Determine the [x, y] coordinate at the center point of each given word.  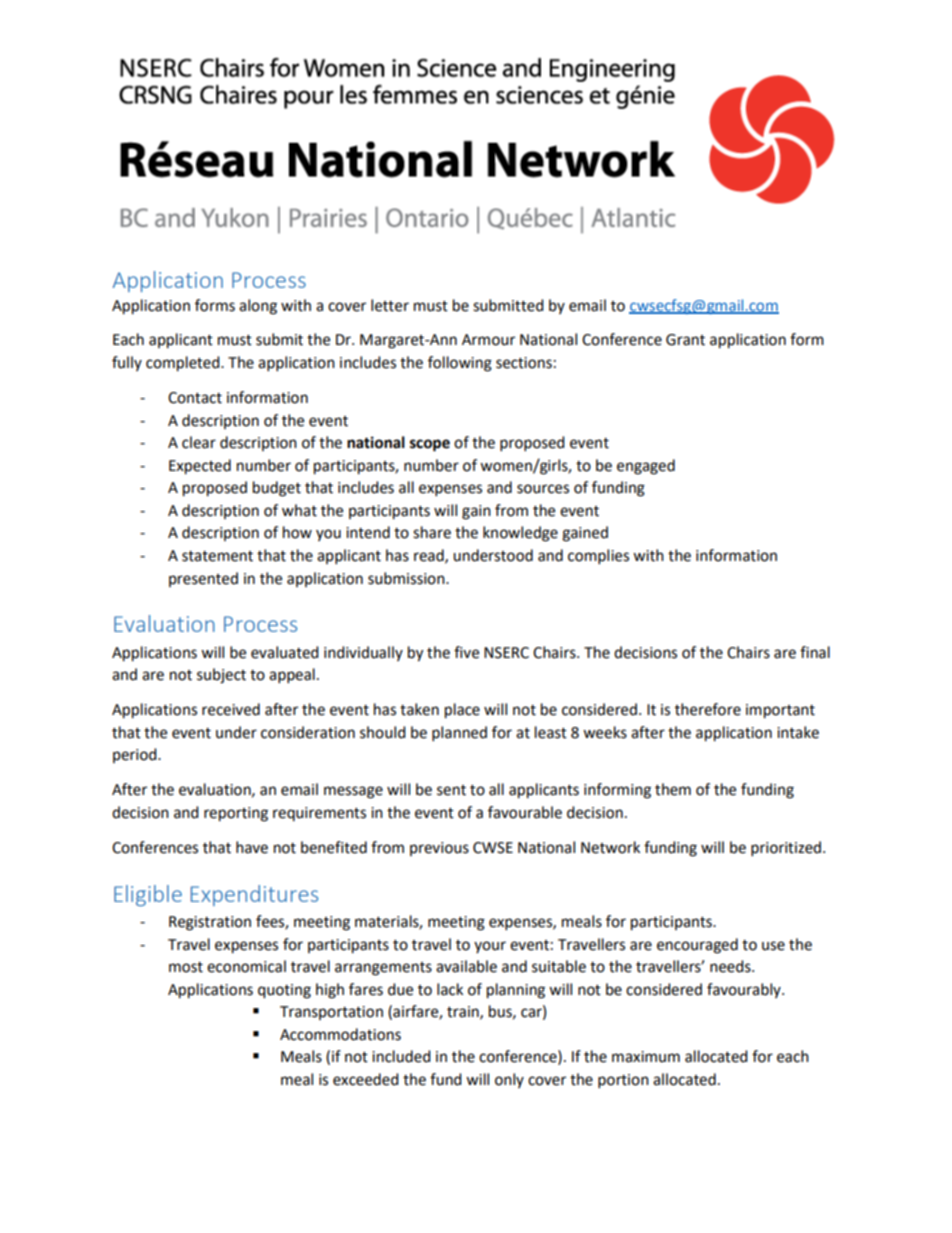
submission [407, 578]
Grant [685, 340]
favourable [525, 812]
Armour [488, 340]
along [258, 307]
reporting [236, 814]
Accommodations [340, 1034]
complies [598, 557]
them [673, 789]
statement [217, 556]
